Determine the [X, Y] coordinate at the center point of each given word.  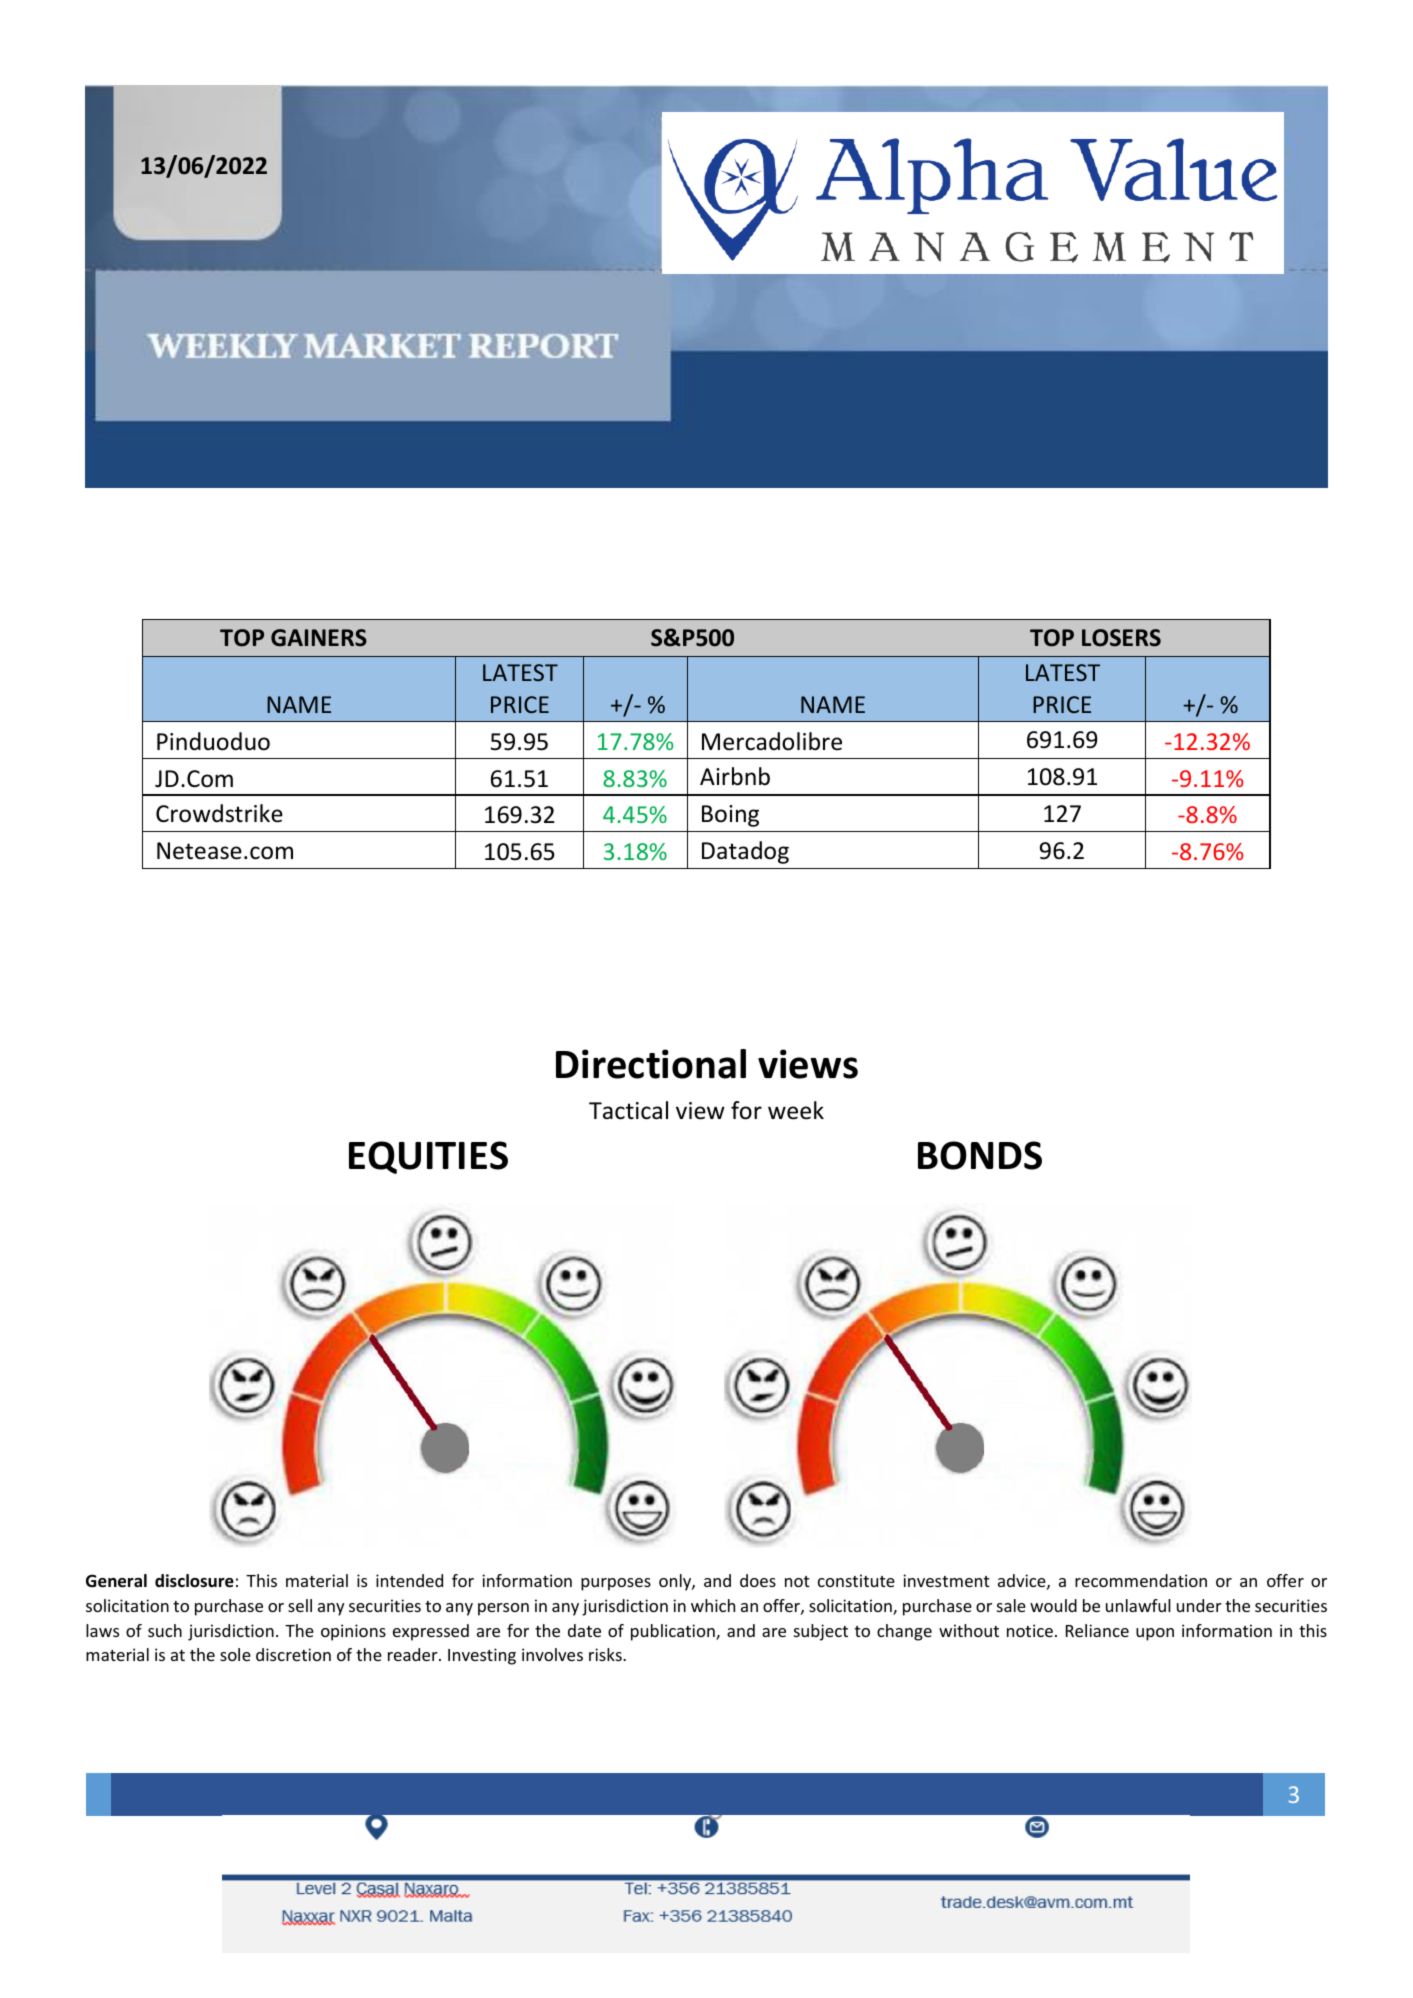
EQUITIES [428, 1157]
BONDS [980, 1155]
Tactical [628, 1110]
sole [235, 1654]
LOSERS [1121, 638]
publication [674, 1632]
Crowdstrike [219, 813]
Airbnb [735, 776]
